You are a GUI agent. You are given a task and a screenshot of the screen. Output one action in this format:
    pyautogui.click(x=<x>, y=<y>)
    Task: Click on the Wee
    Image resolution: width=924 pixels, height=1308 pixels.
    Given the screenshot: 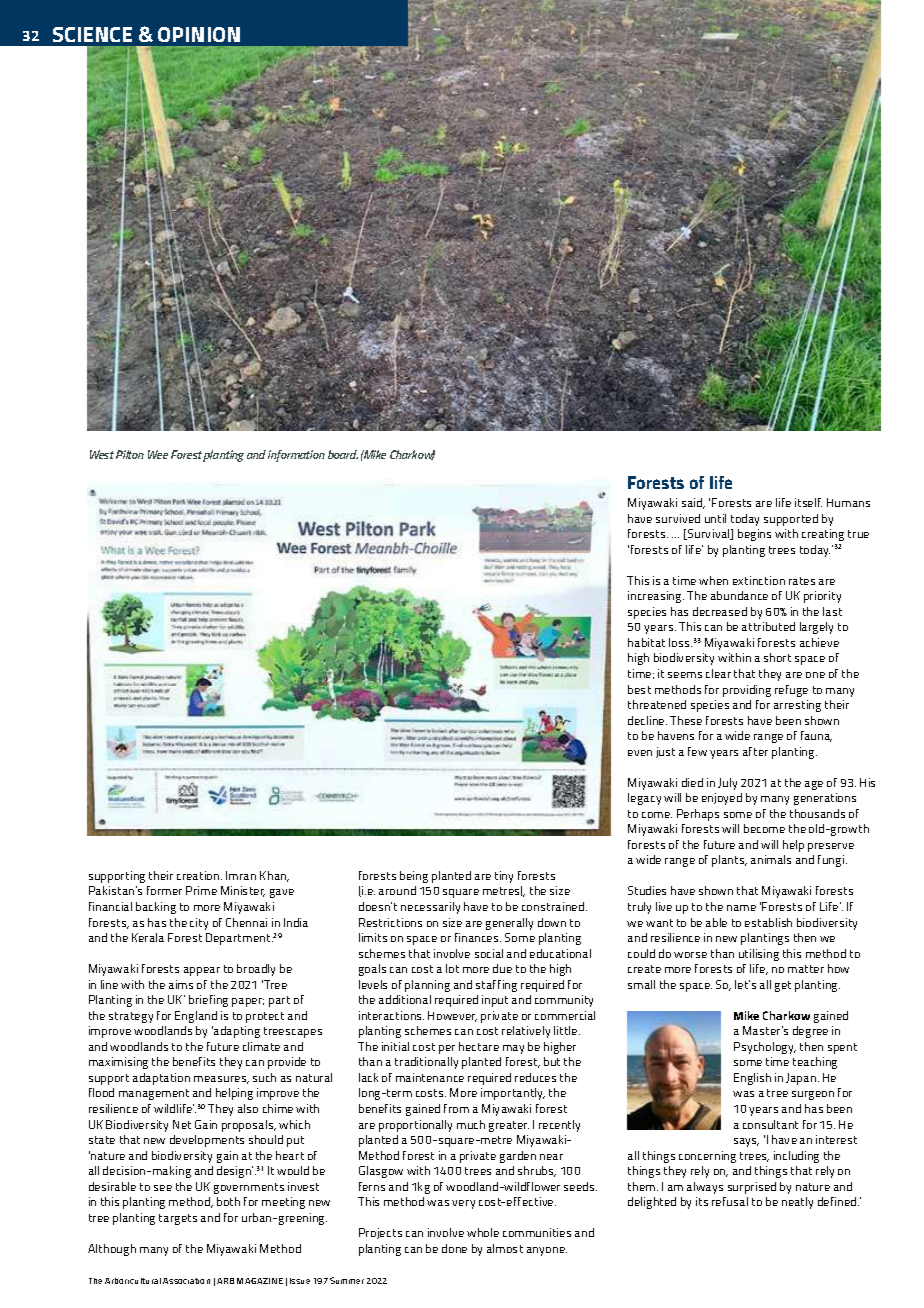 What is the action you would take?
    pyautogui.click(x=158, y=454)
